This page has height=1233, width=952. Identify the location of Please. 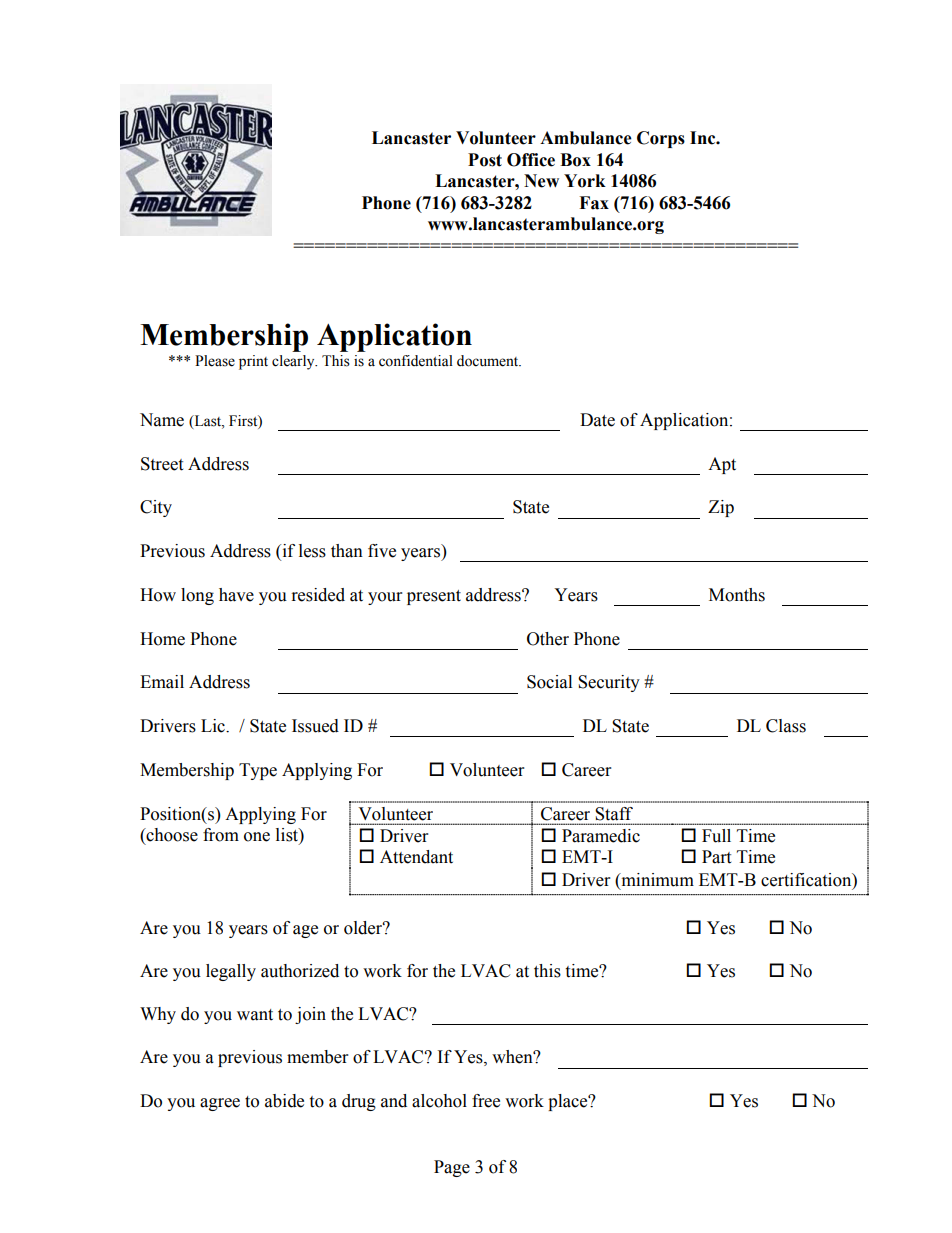
(215, 361).
